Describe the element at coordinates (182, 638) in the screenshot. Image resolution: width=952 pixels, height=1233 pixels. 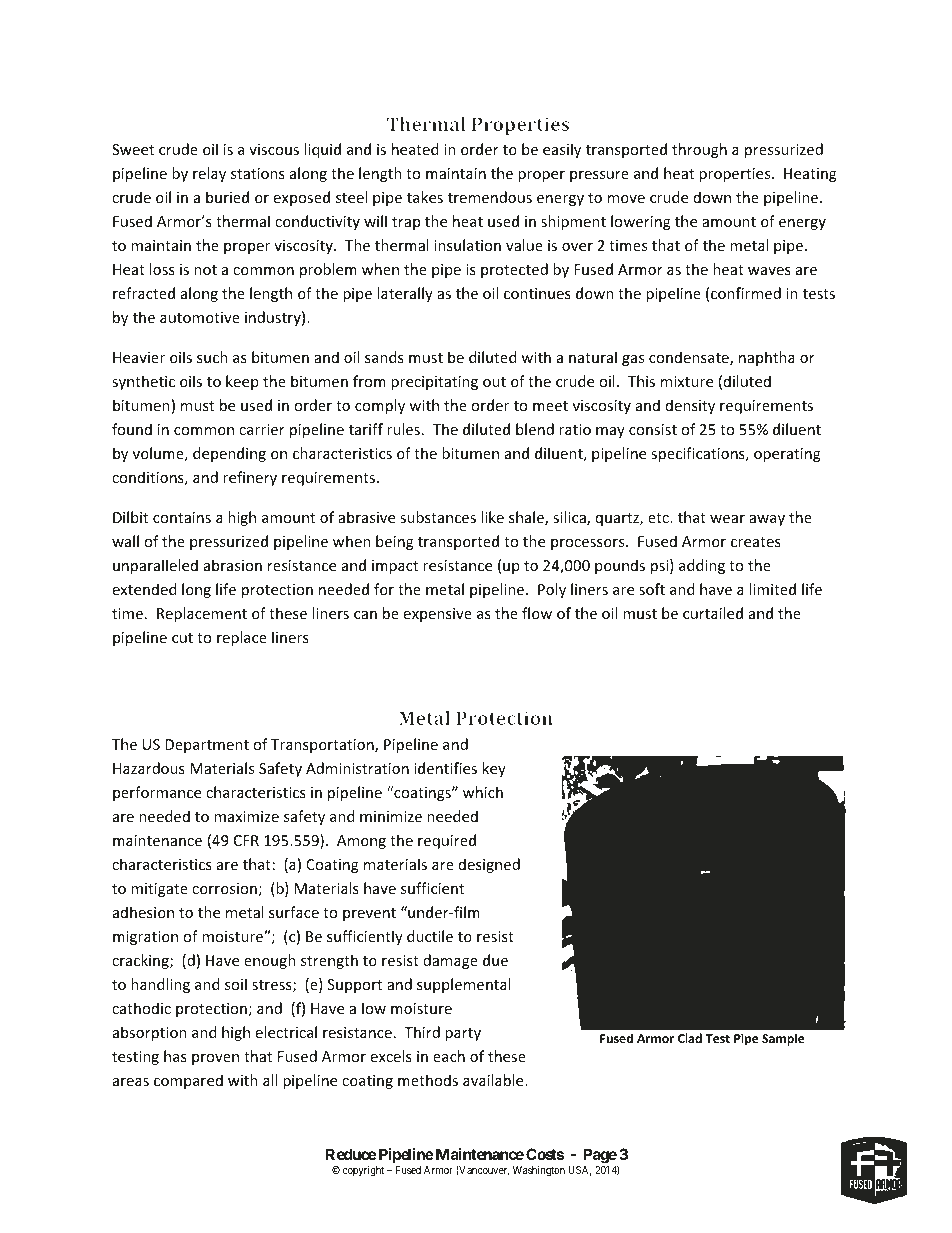
I see `cut` at that location.
